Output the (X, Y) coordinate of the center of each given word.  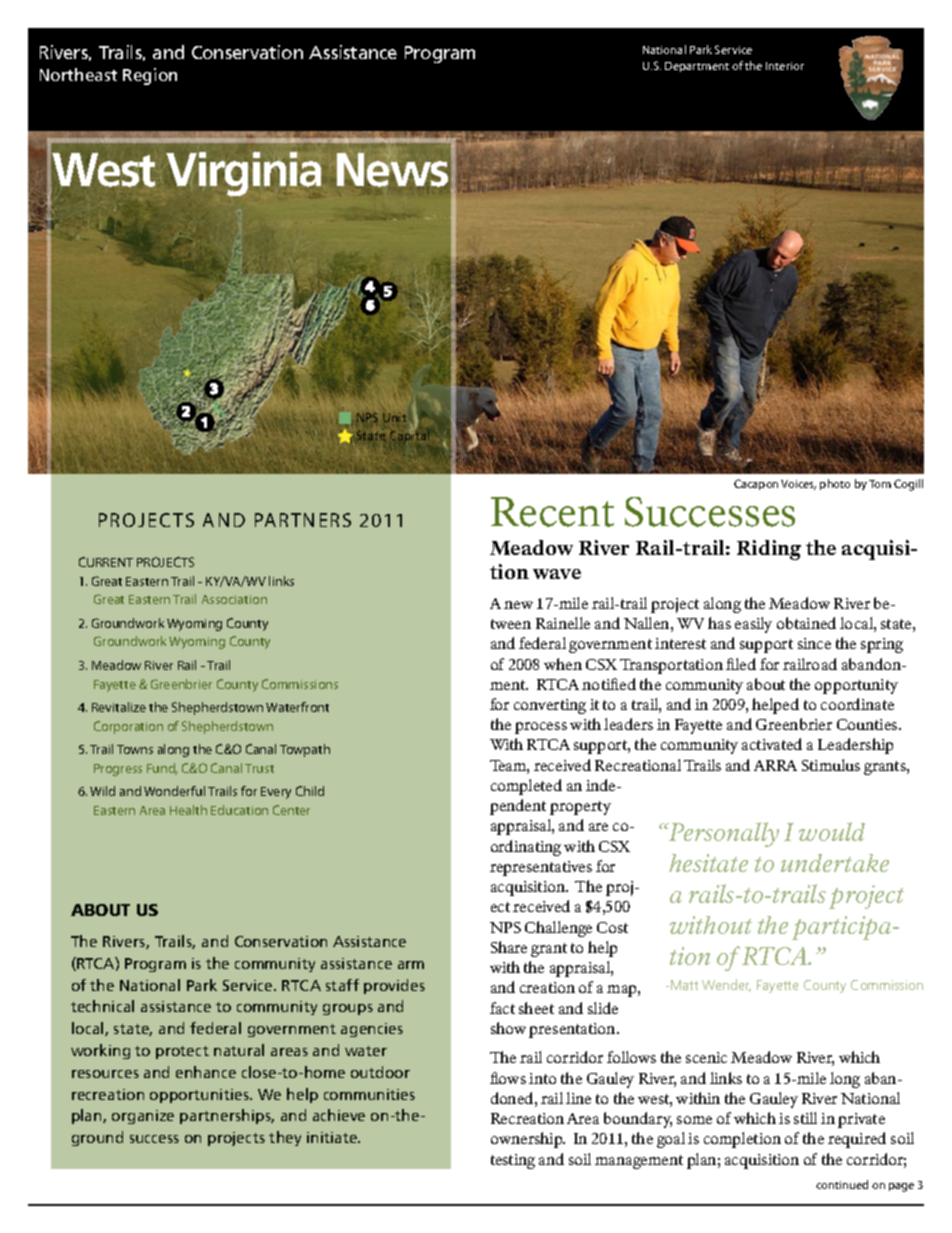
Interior (785, 66)
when (563, 664)
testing (513, 1161)
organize (143, 1117)
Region (150, 76)
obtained (806, 623)
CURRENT (106, 562)
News (392, 169)
